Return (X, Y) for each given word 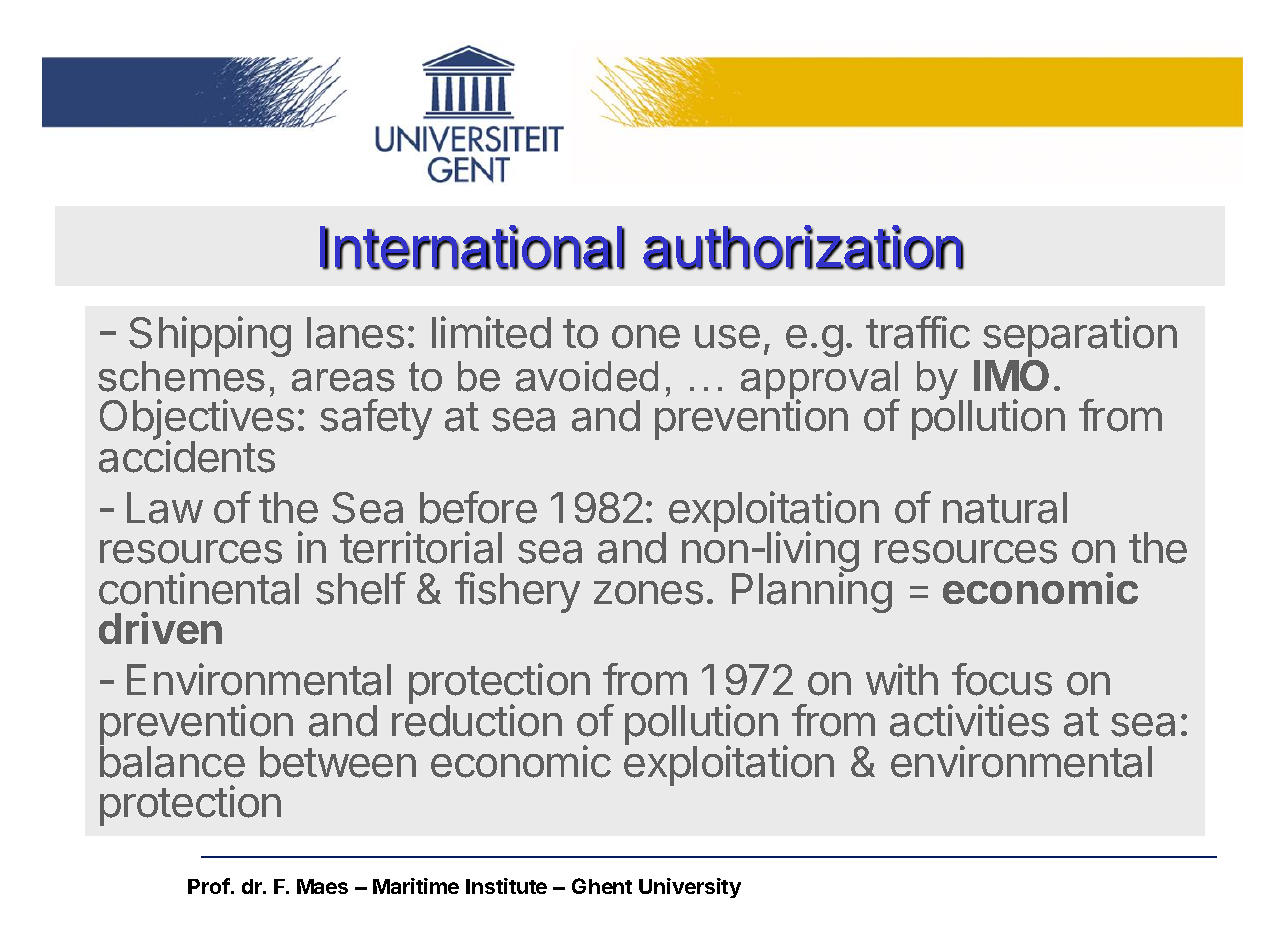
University (690, 888)
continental (199, 588)
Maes (322, 886)
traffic (918, 332)
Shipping (210, 336)
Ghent (602, 886)
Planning (812, 592)
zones (648, 593)
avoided (587, 376)
